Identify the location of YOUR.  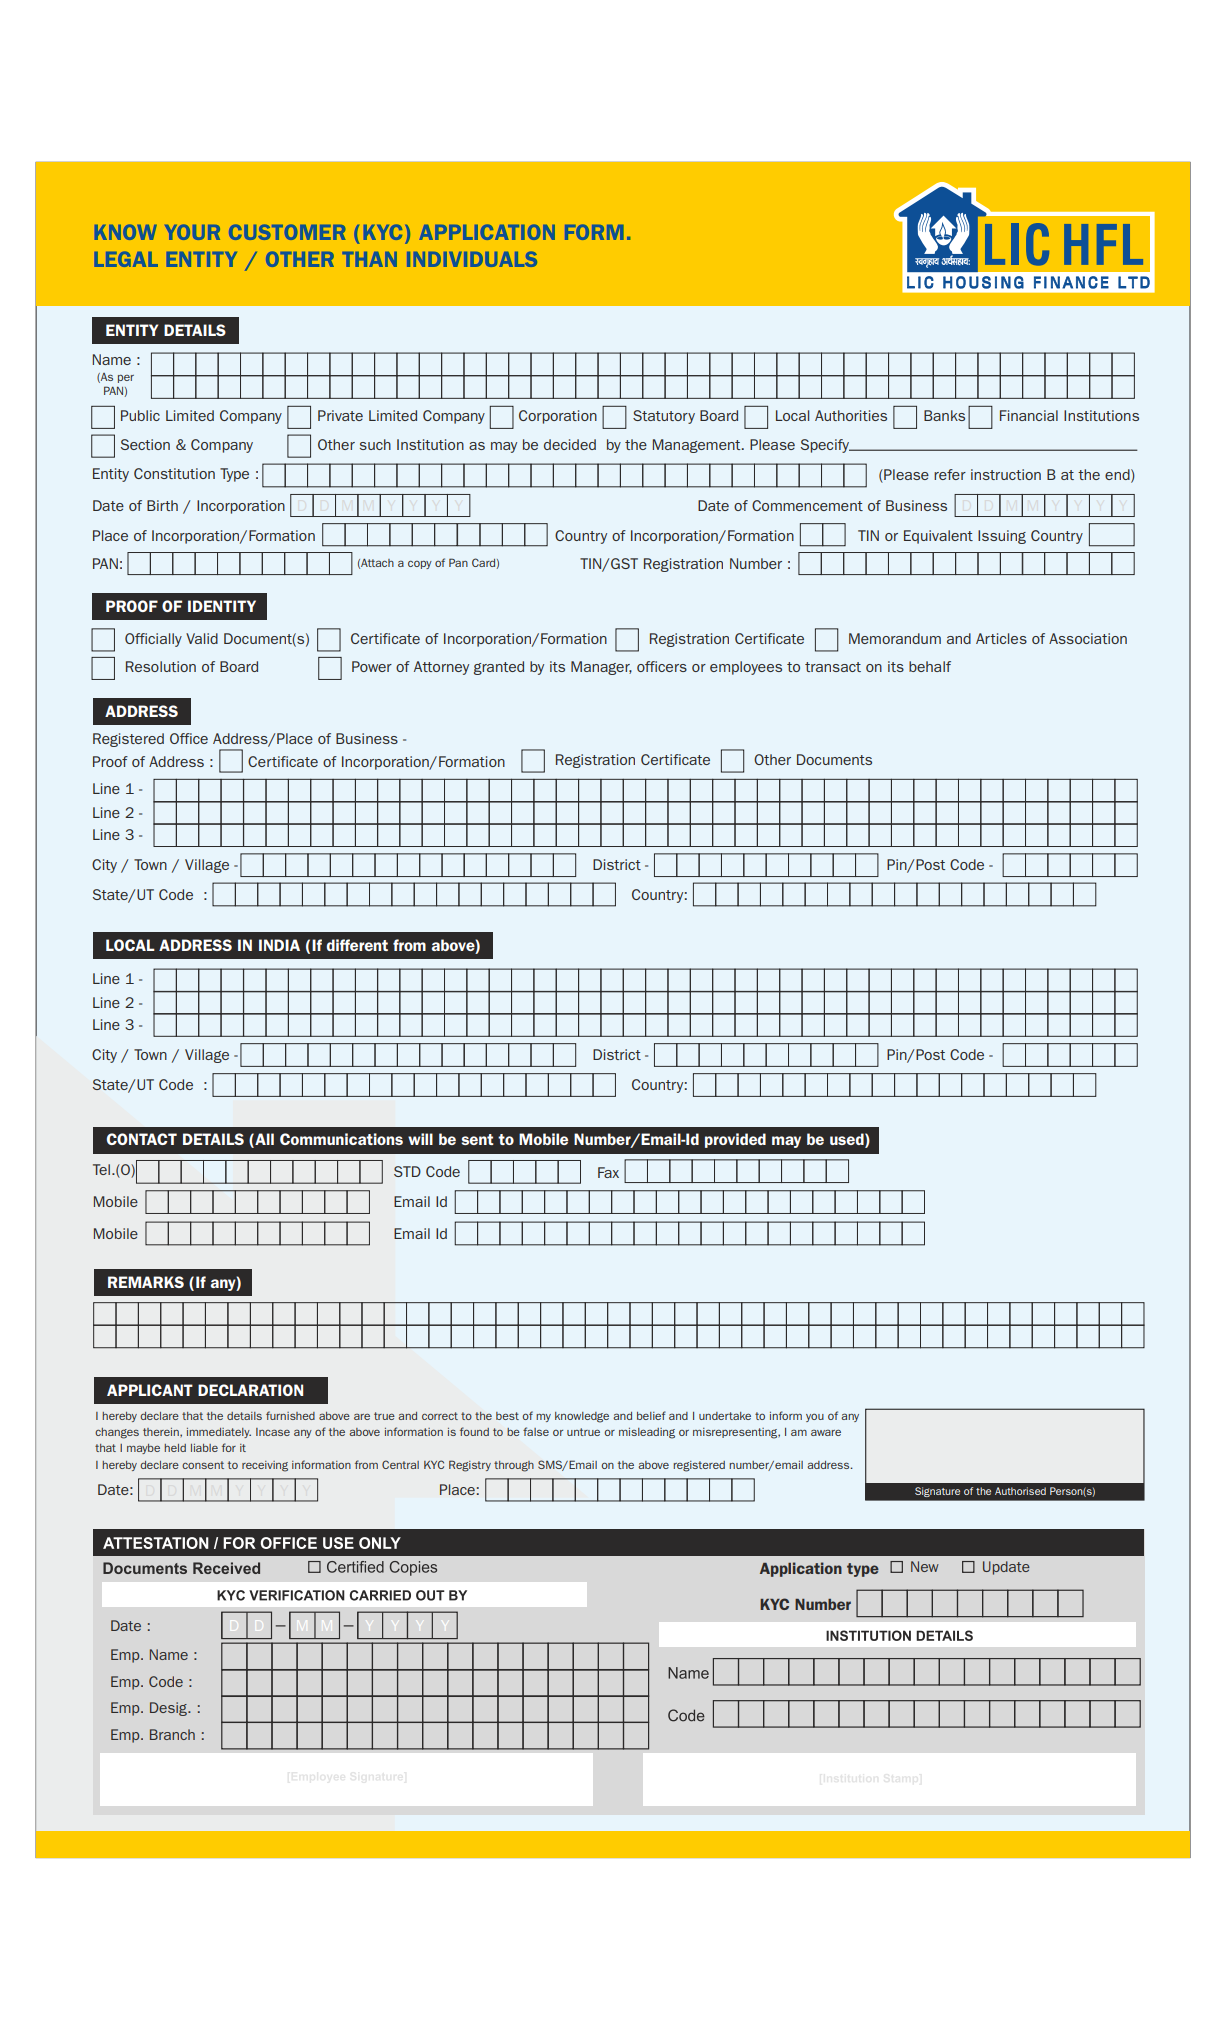
(192, 232).
